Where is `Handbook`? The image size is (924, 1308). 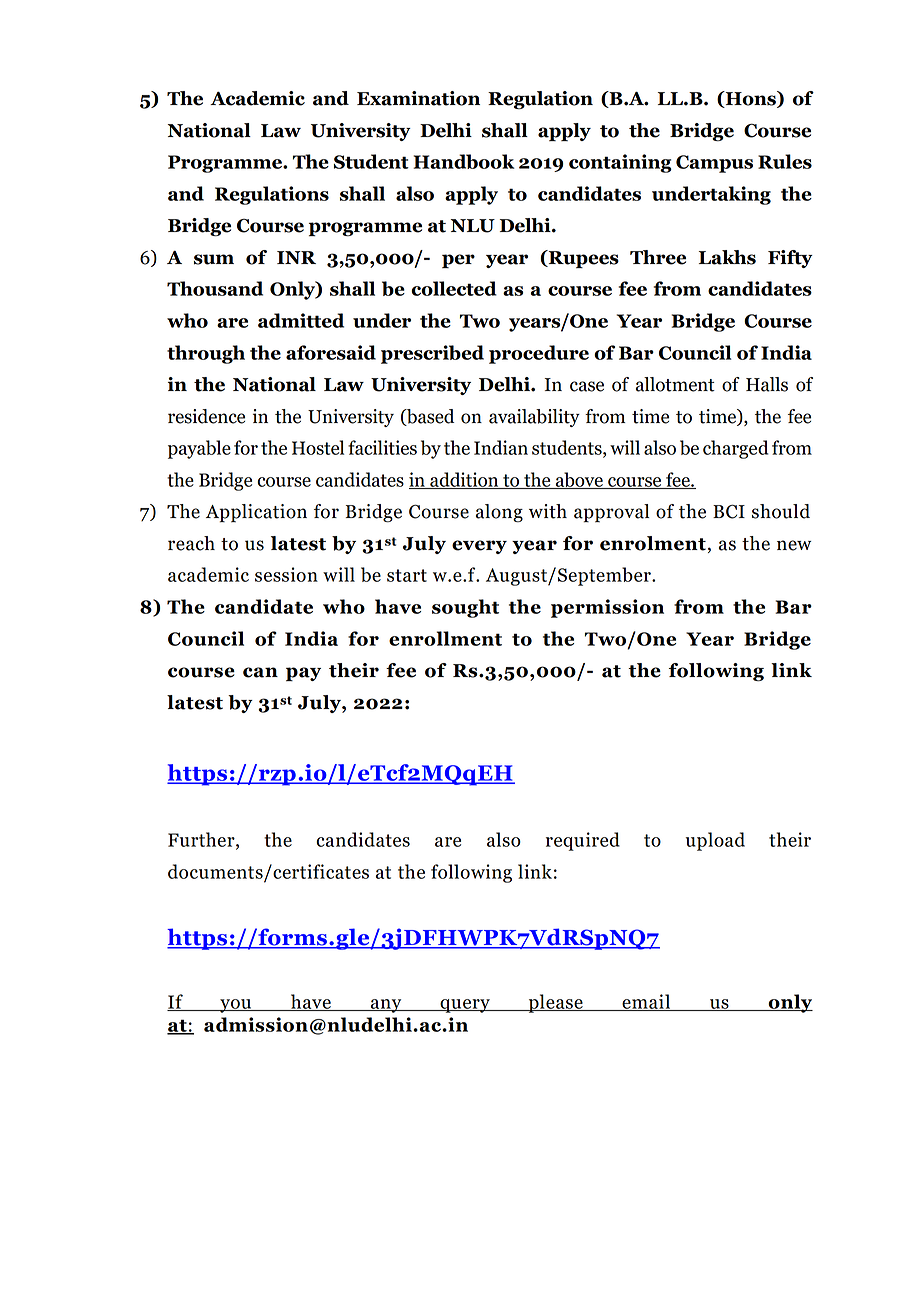 Handbook is located at coordinates (464, 161).
